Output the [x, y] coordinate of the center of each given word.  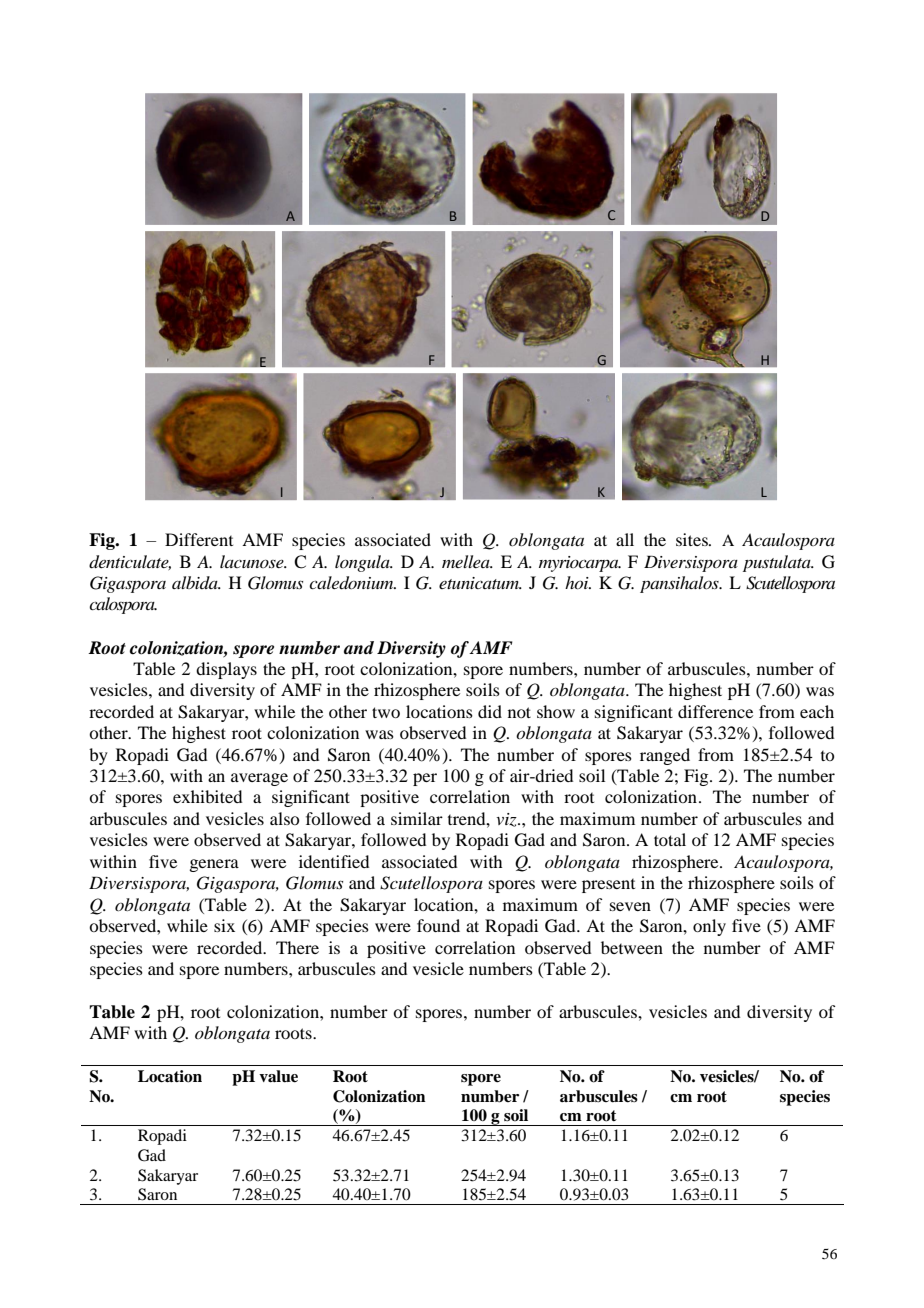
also [284, 818]
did [490, 711]
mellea [467, 561]
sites [693, 539]
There [297, 947]
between [632, 947]
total [670, 839]
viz [507, 820]
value [278, 1076]
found [438, 925]
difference [715, 711]
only [709, 927]
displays [226, 670]
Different [199, 539]
